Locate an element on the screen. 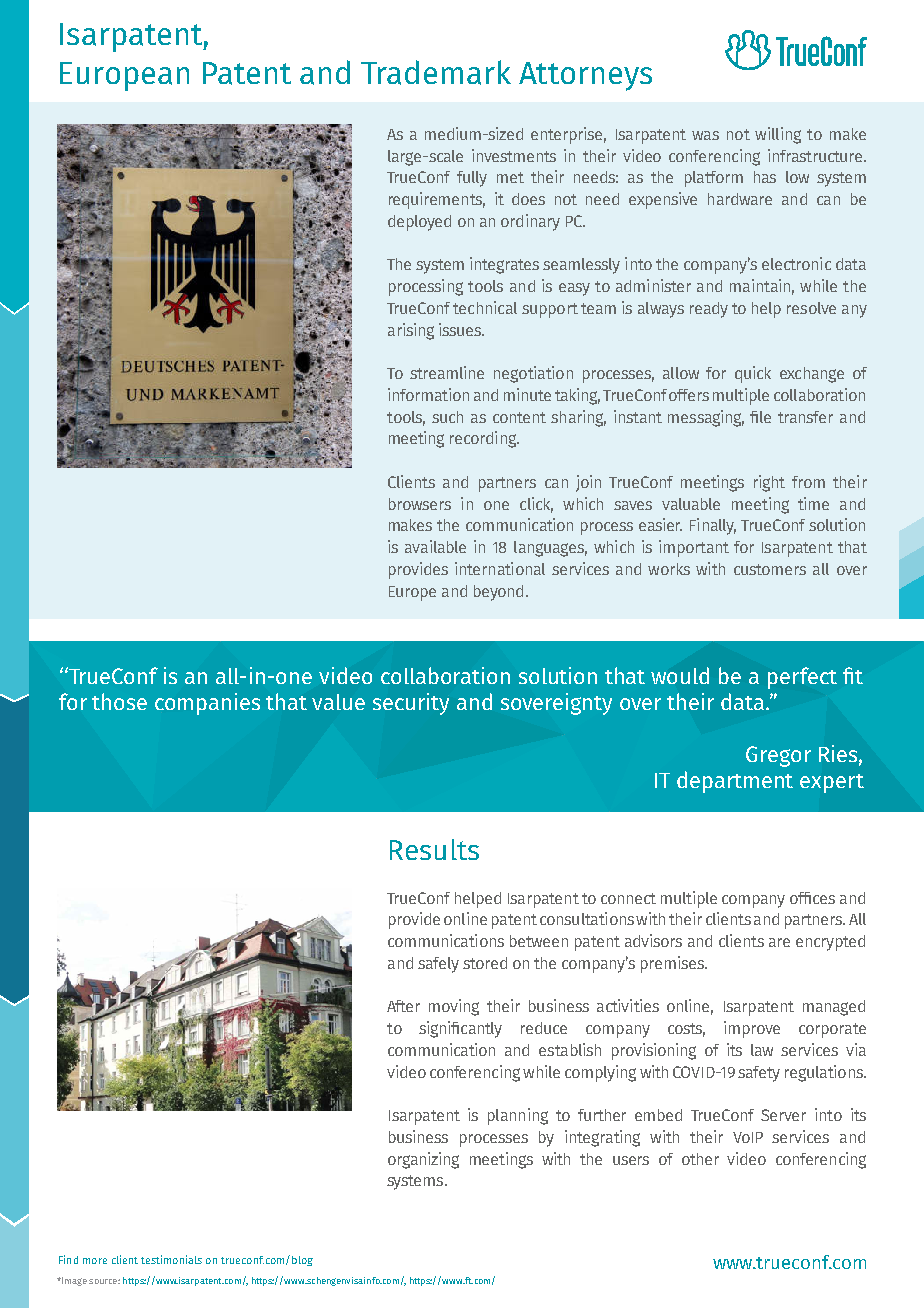 This screenshot has height=1308, width=924. Results is located at coordinates (434, 849).
